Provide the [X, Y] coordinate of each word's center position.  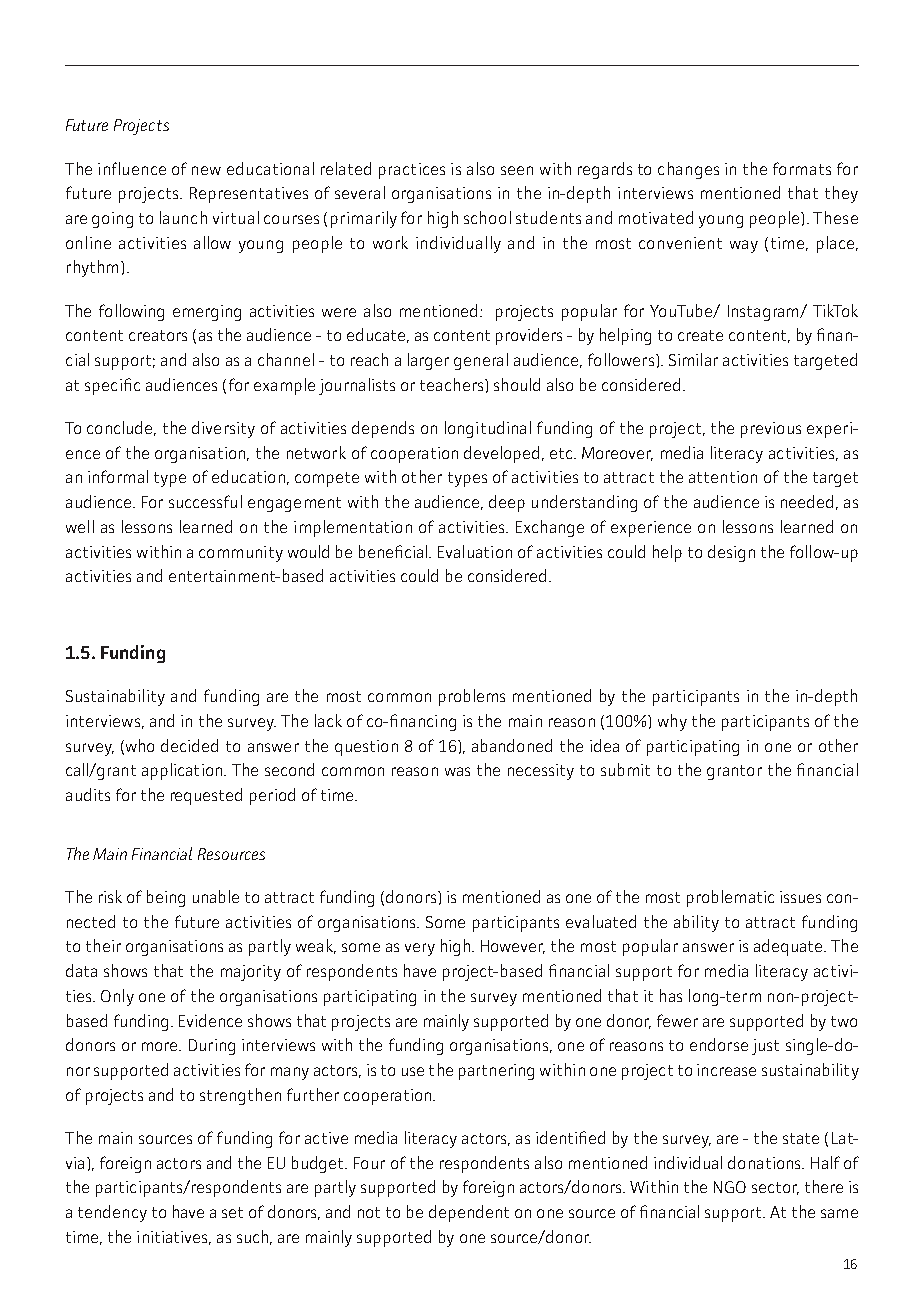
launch [183, 217]
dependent [469, 1213]
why [672, 722]
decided [189, 745]
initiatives [174, 1238]
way [744, 246]
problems [472, 697]
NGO [730, 1187]
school [487, 217]
